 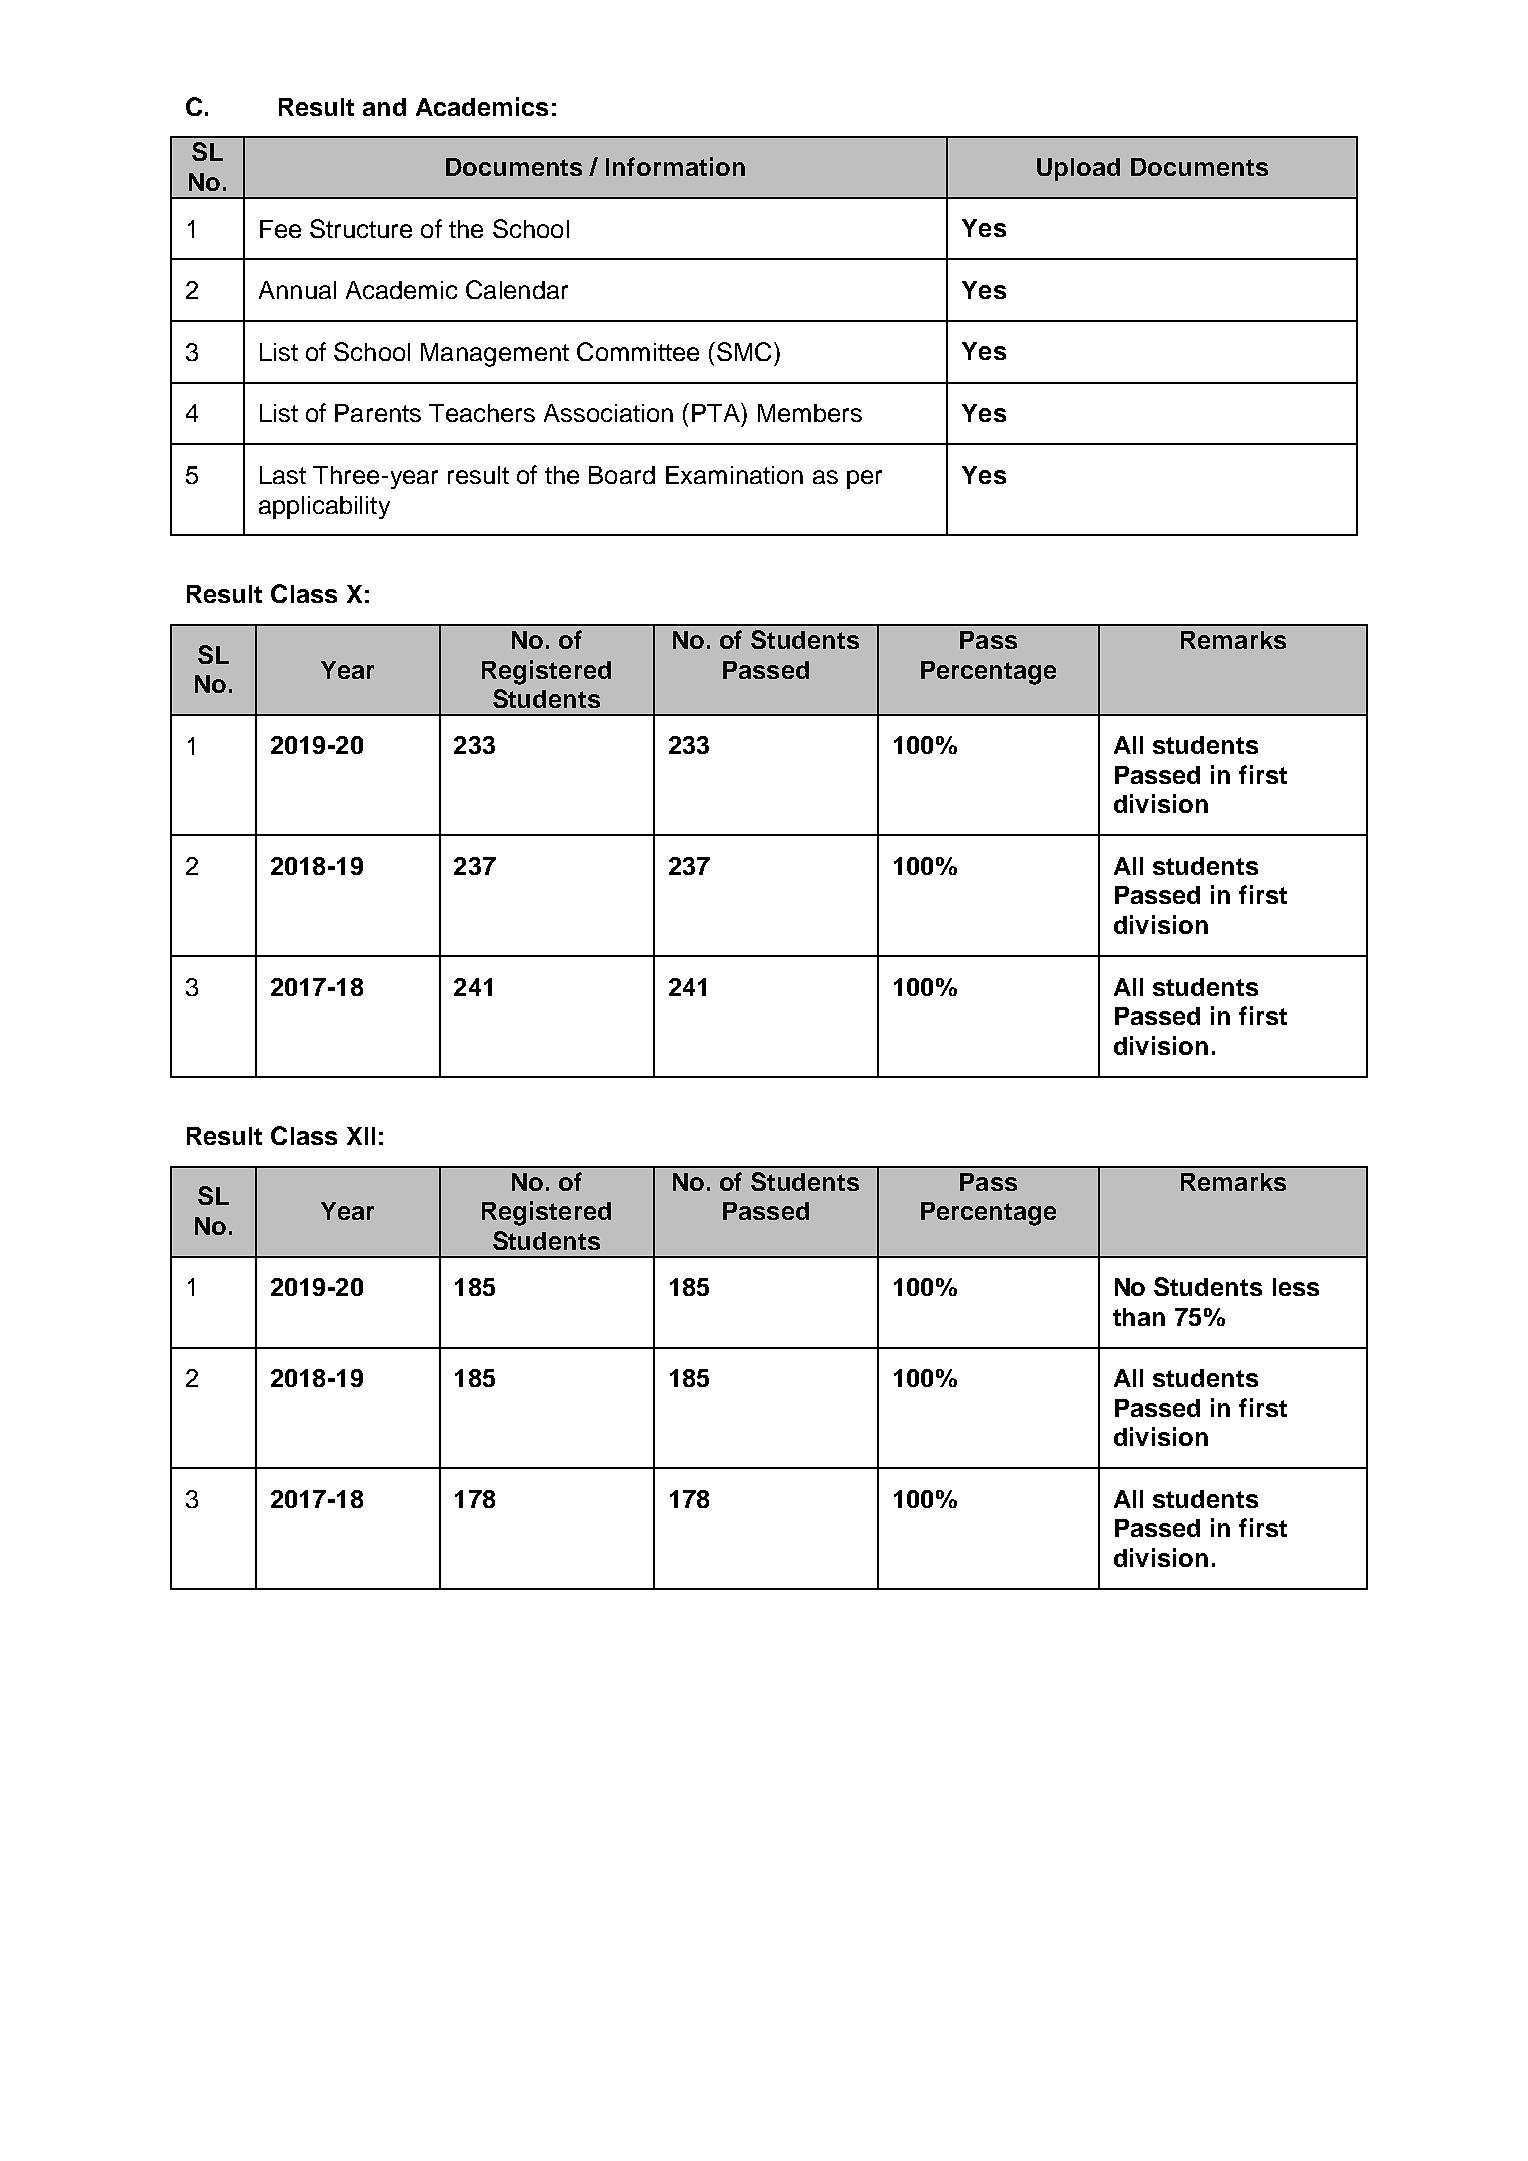 I want to click on Parents, so click(x=378, y=413).
